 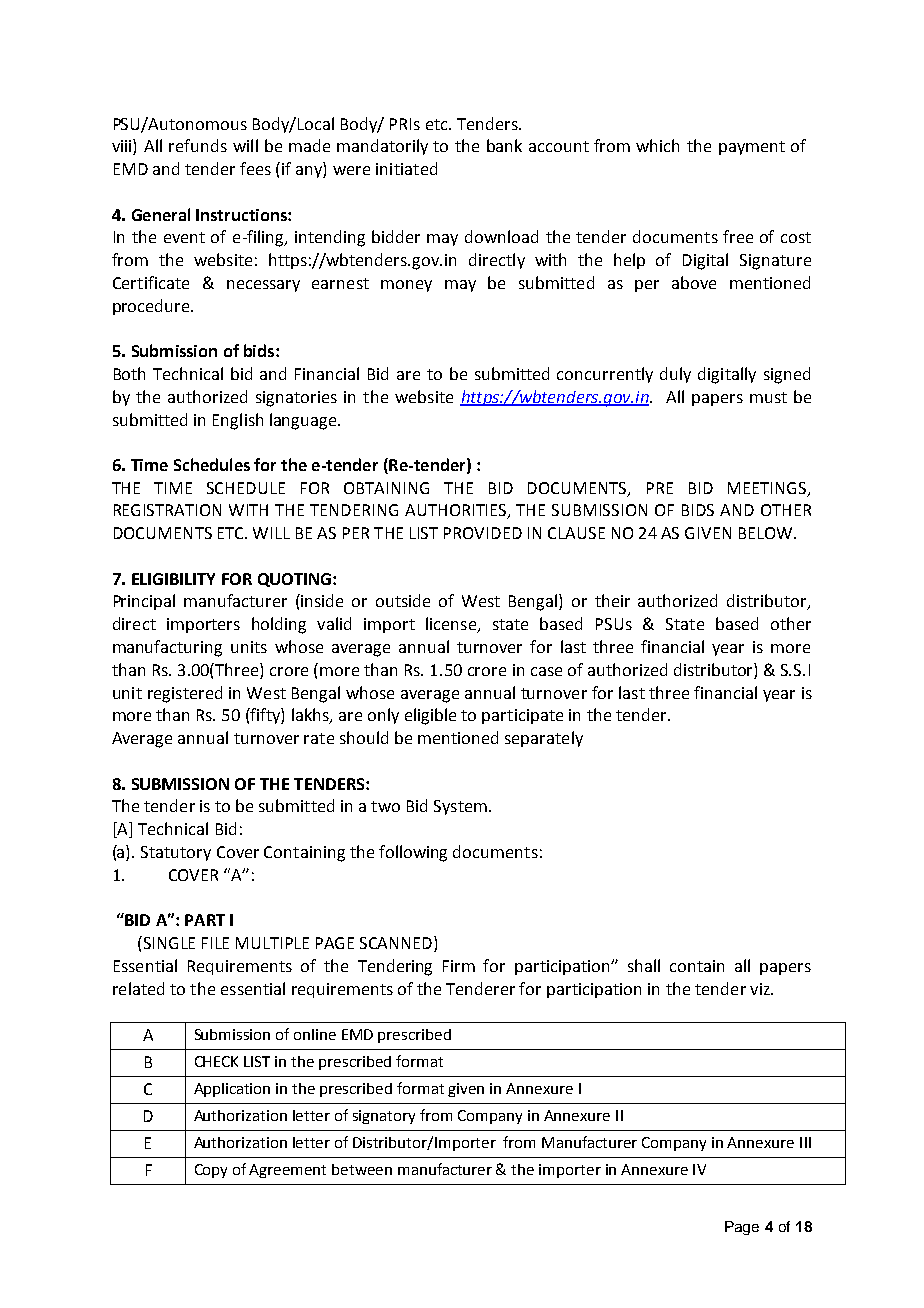 I want to click on Copy, so click(x=211, y=1171).
